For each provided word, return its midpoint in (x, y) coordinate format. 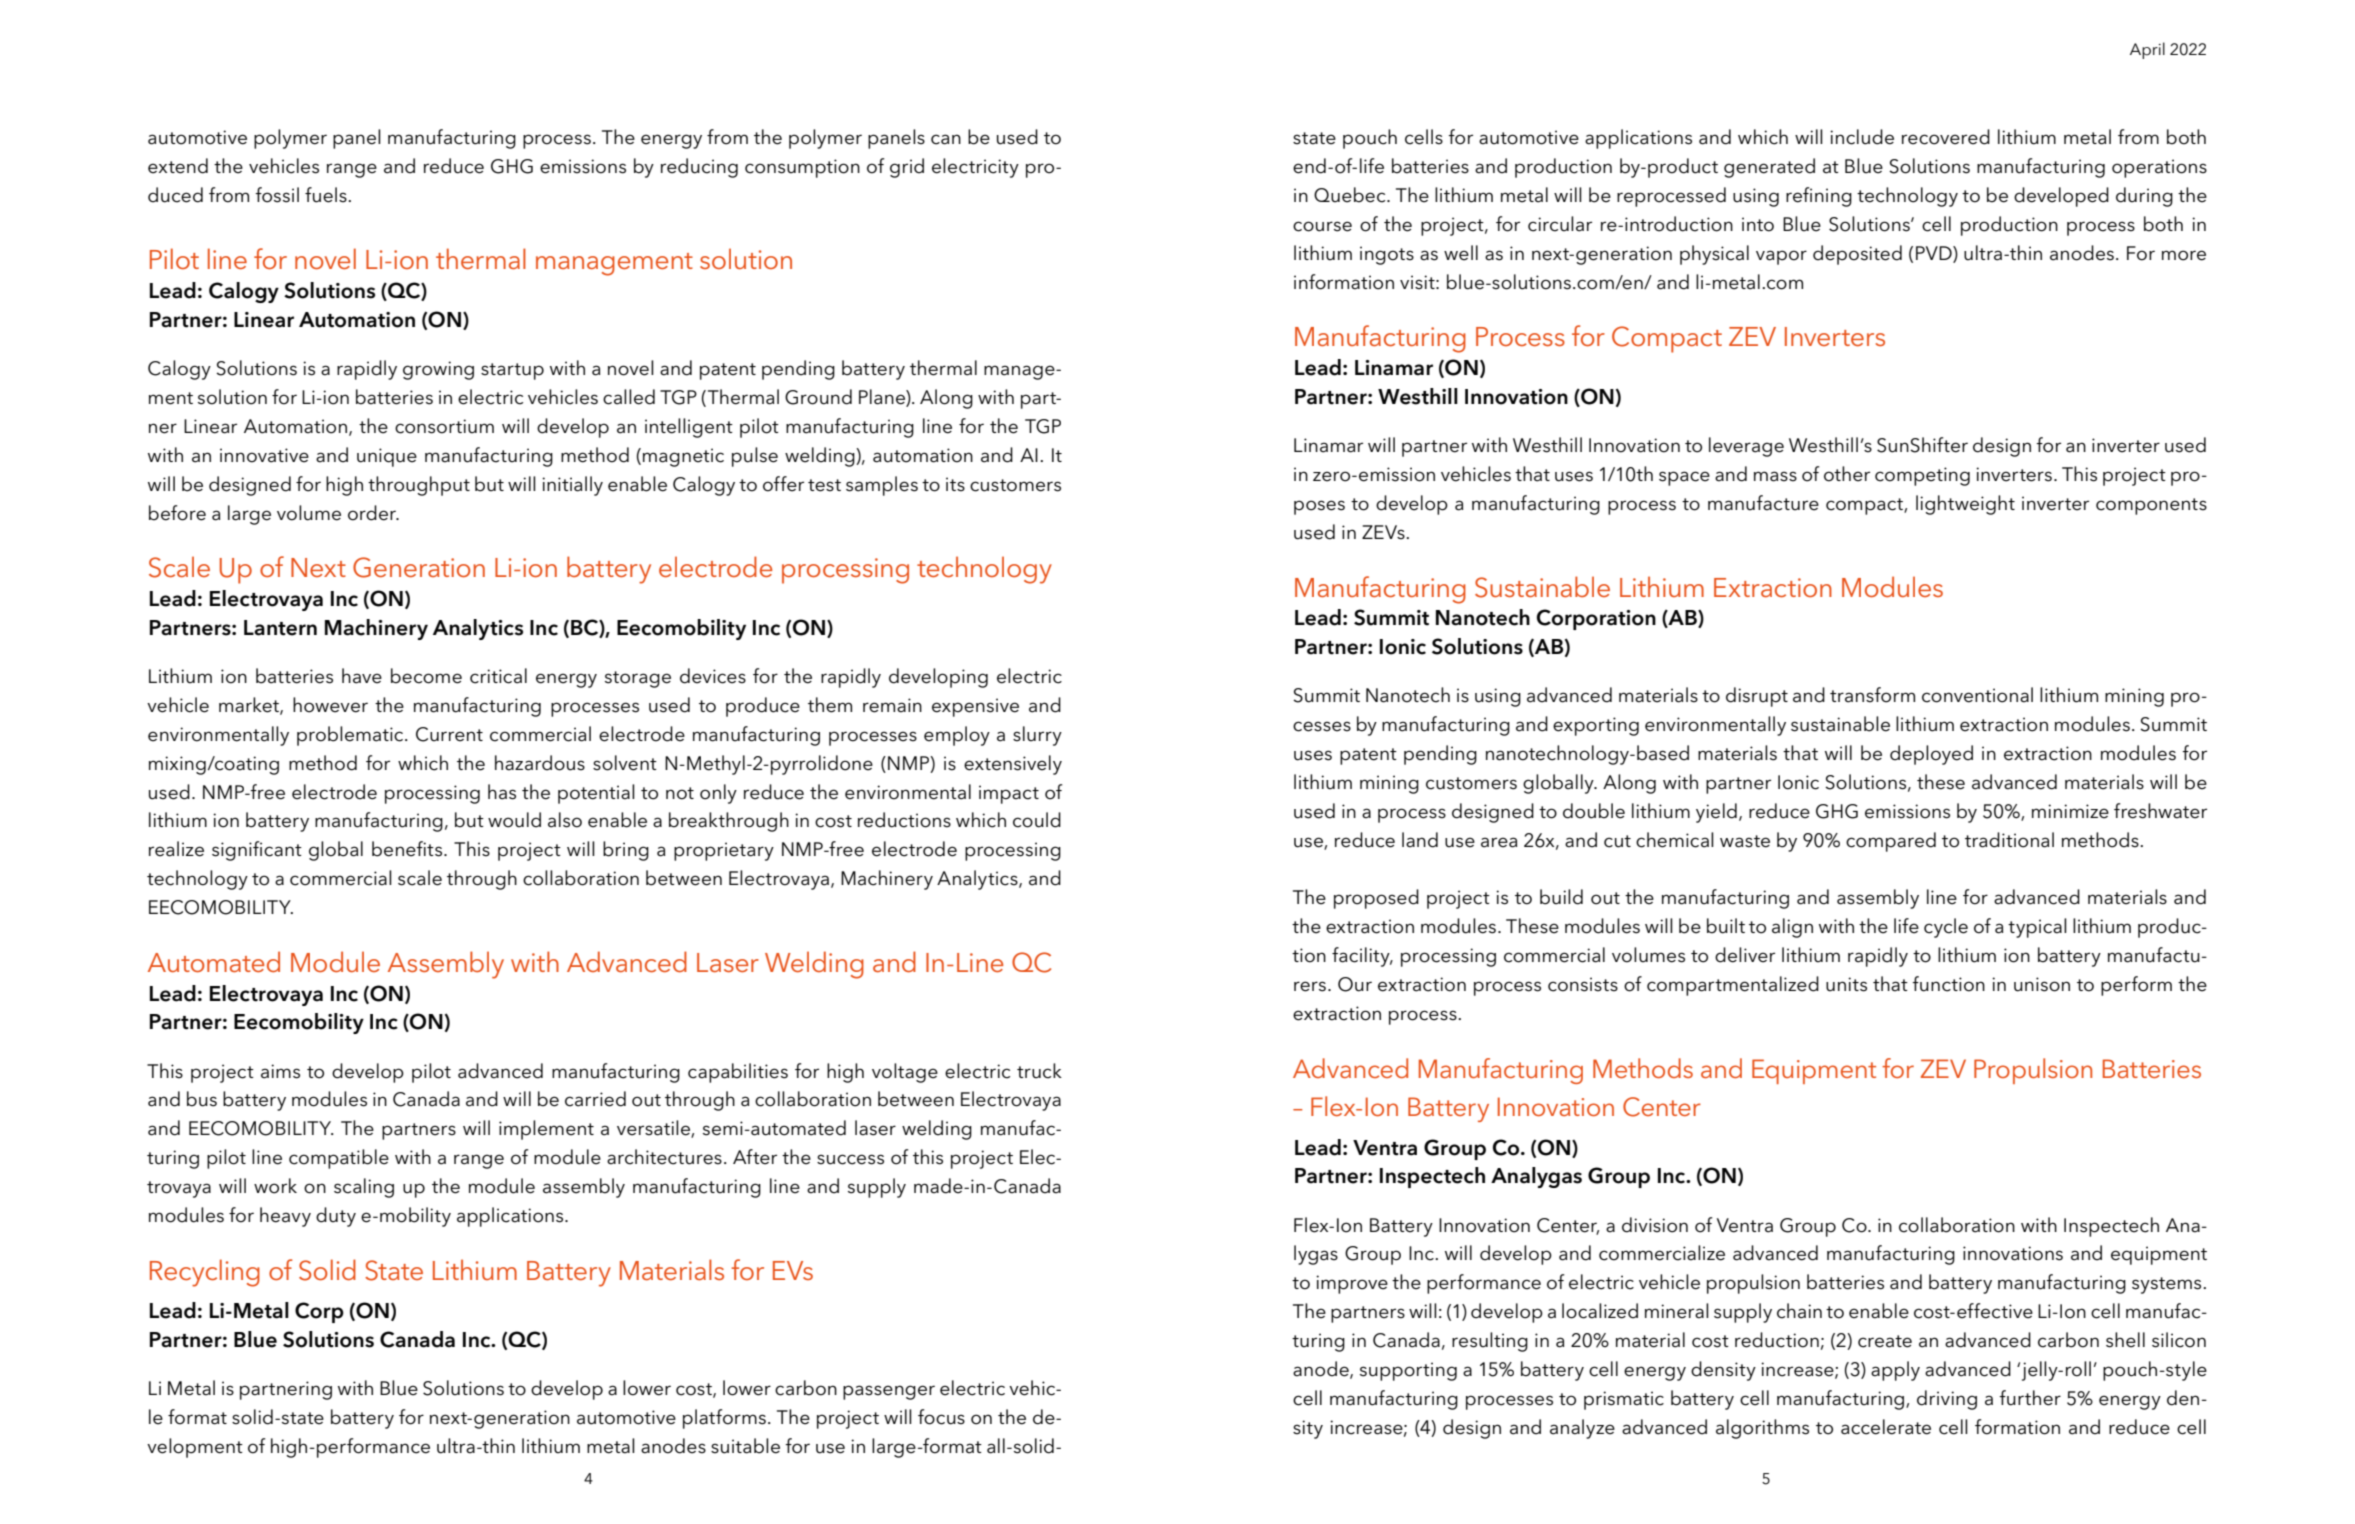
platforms (724, 1419)
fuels (327, 195)
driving (1947, 1400)
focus (941, 1417)
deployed (1931, 755)
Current (449, 734)
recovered (1946, 137)
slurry (1037, 736)
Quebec (1351, 195)
